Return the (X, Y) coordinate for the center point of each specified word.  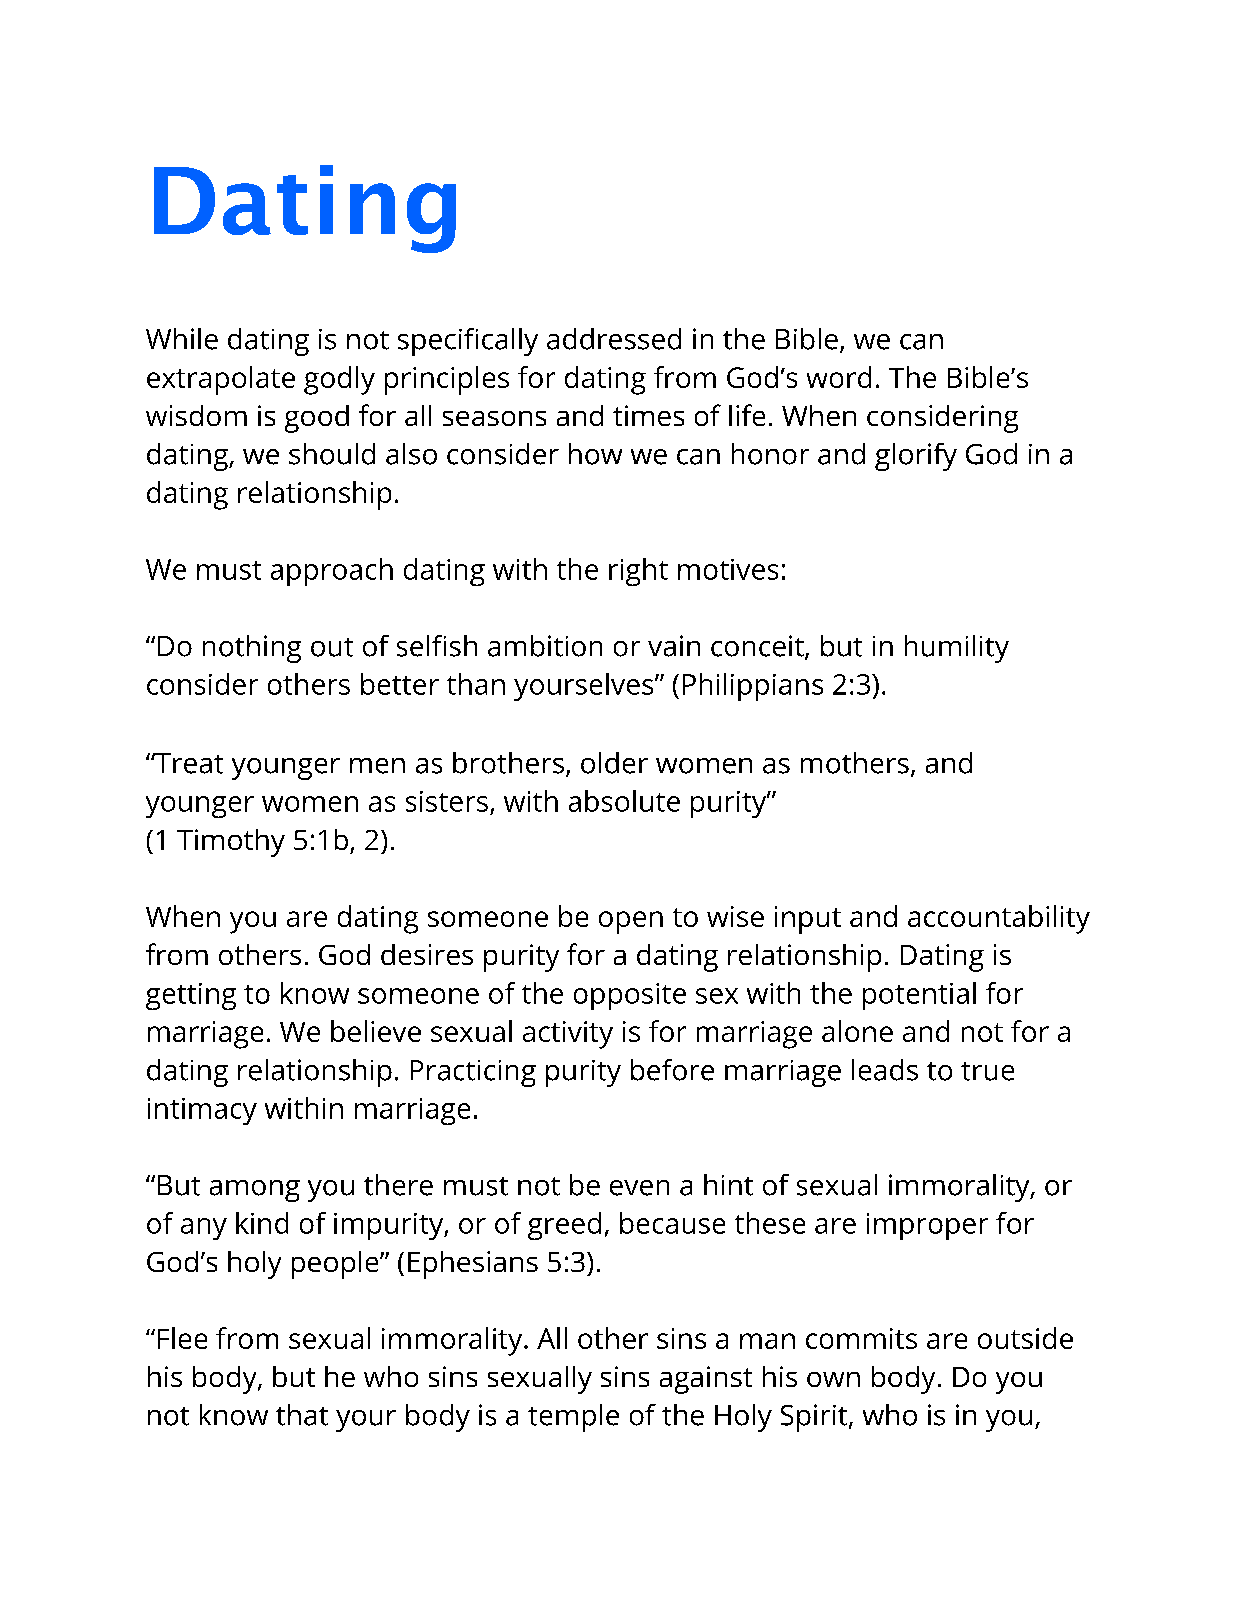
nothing (252, 649)
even (639, 1188)
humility (957, 649)
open (631, 922)
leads (885, 1070)
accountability (999, 919)
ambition (545, 646)
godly (339, 380)
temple (573, 1418)
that (302, 1415)
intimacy (202, 1111)
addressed (614, 339)
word (839, 377)
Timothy (231, 843)
